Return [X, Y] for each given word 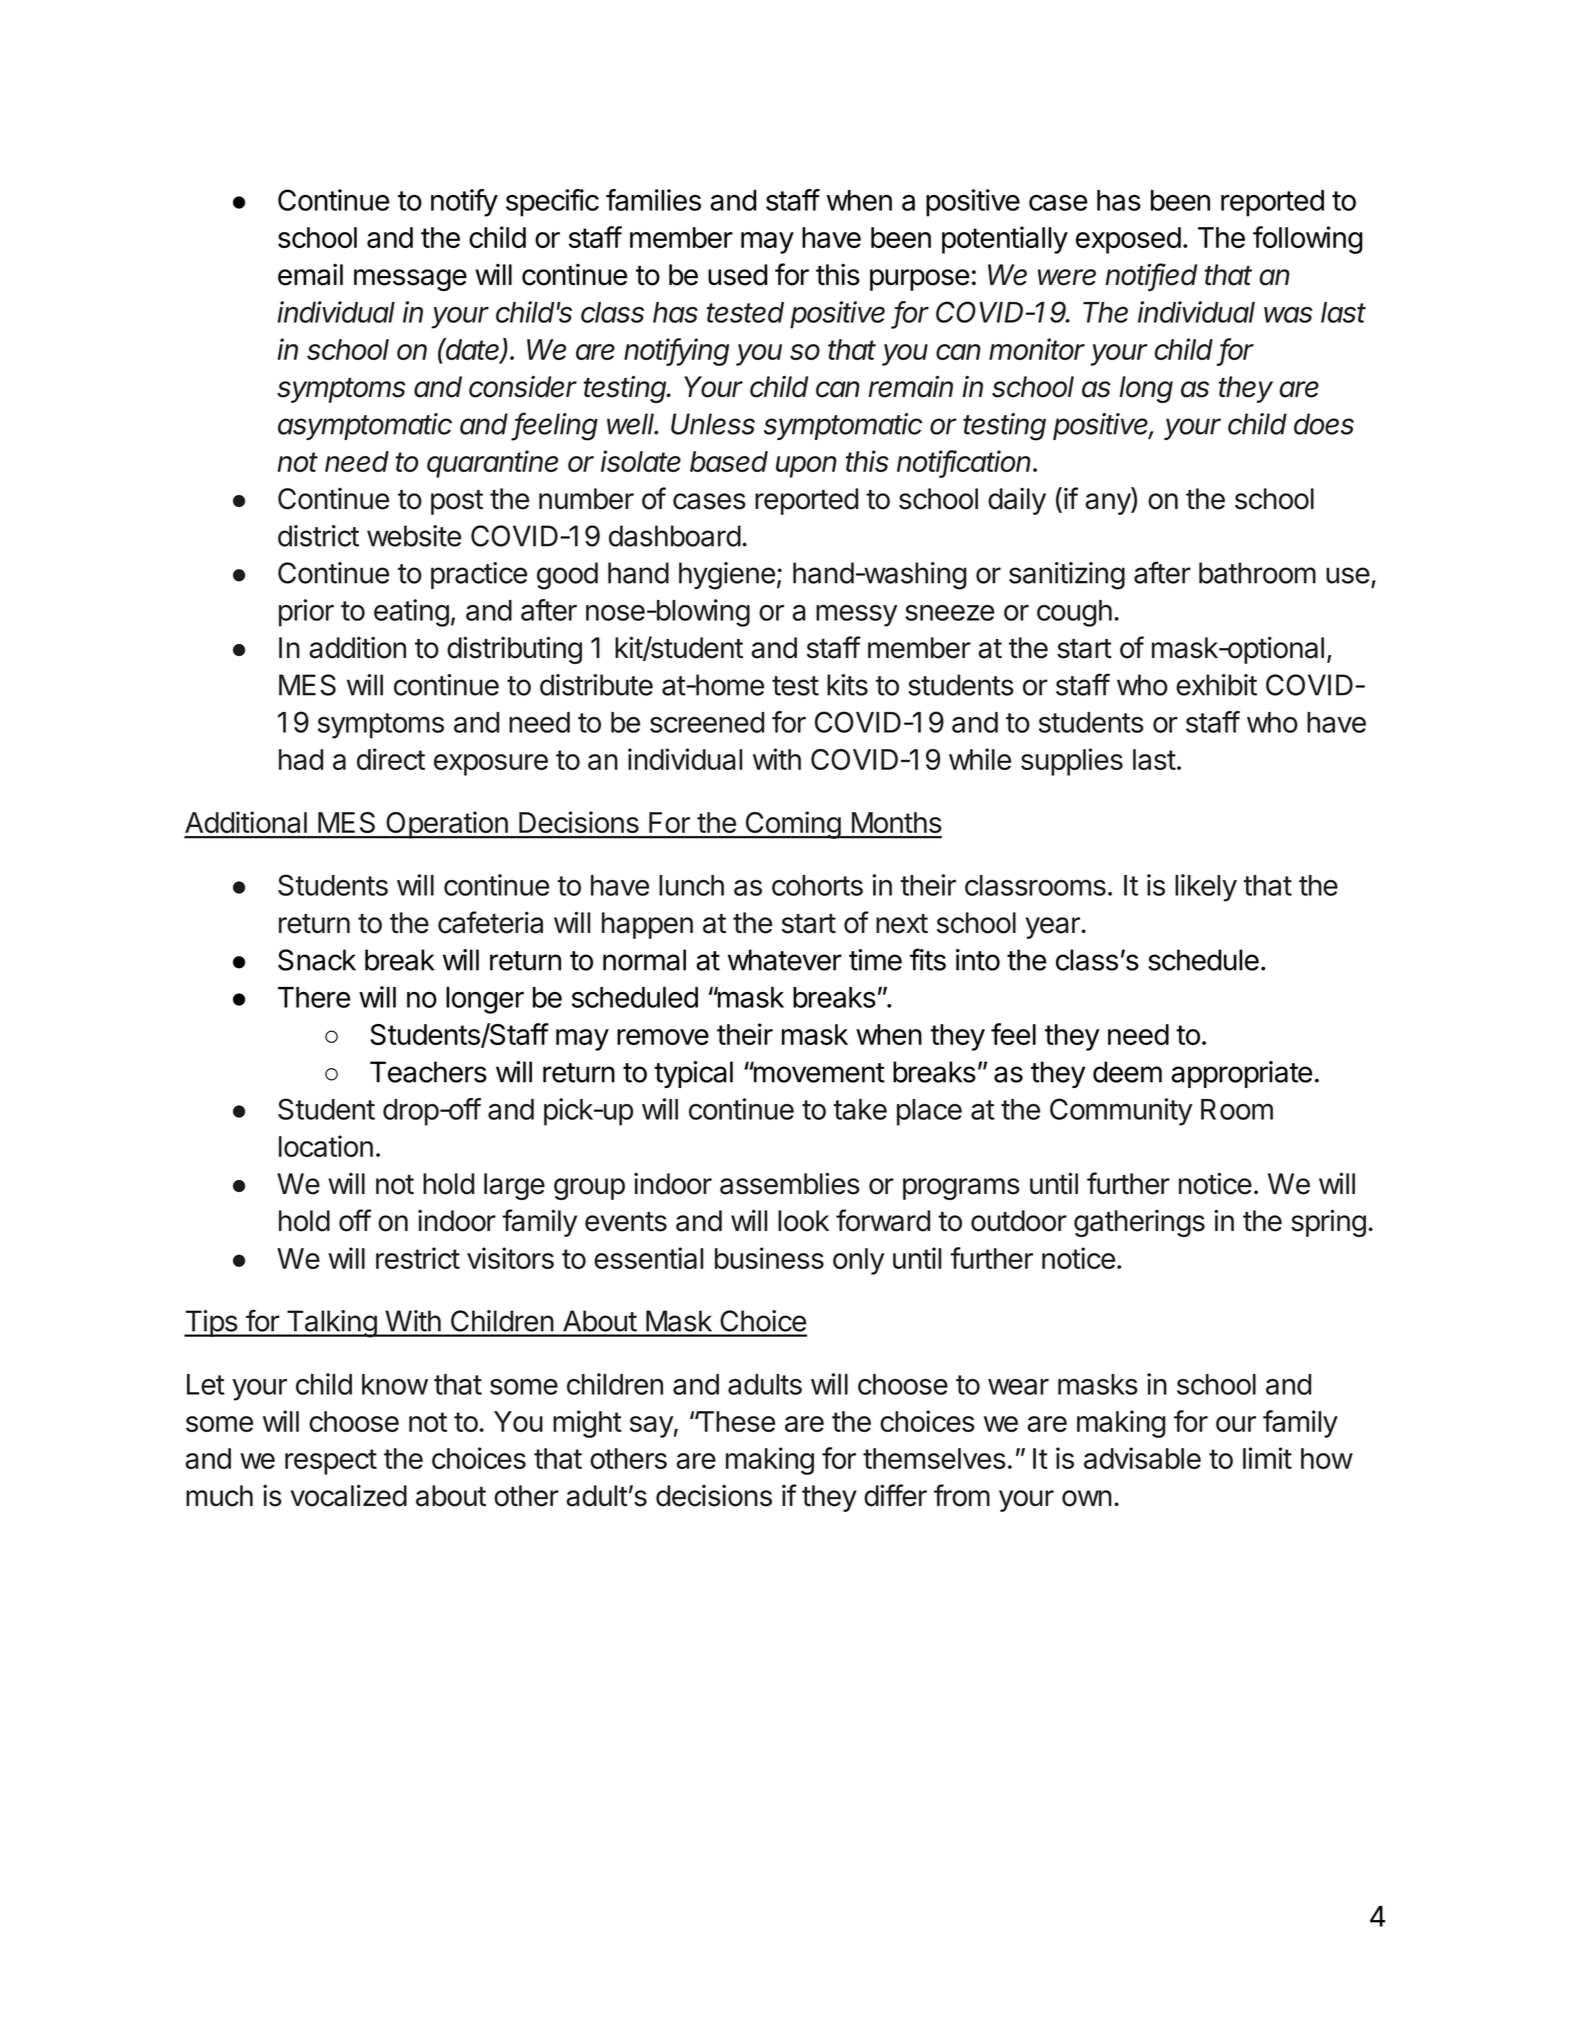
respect [331, 1462]
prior [306, 613]
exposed [1128, 240]
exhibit [1216, 685]
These [735, 1421]
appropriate [1241, 1074]
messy [857, 615]
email [310, 274]
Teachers [428, 1072]
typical [693, 1074]
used [737, 275]
